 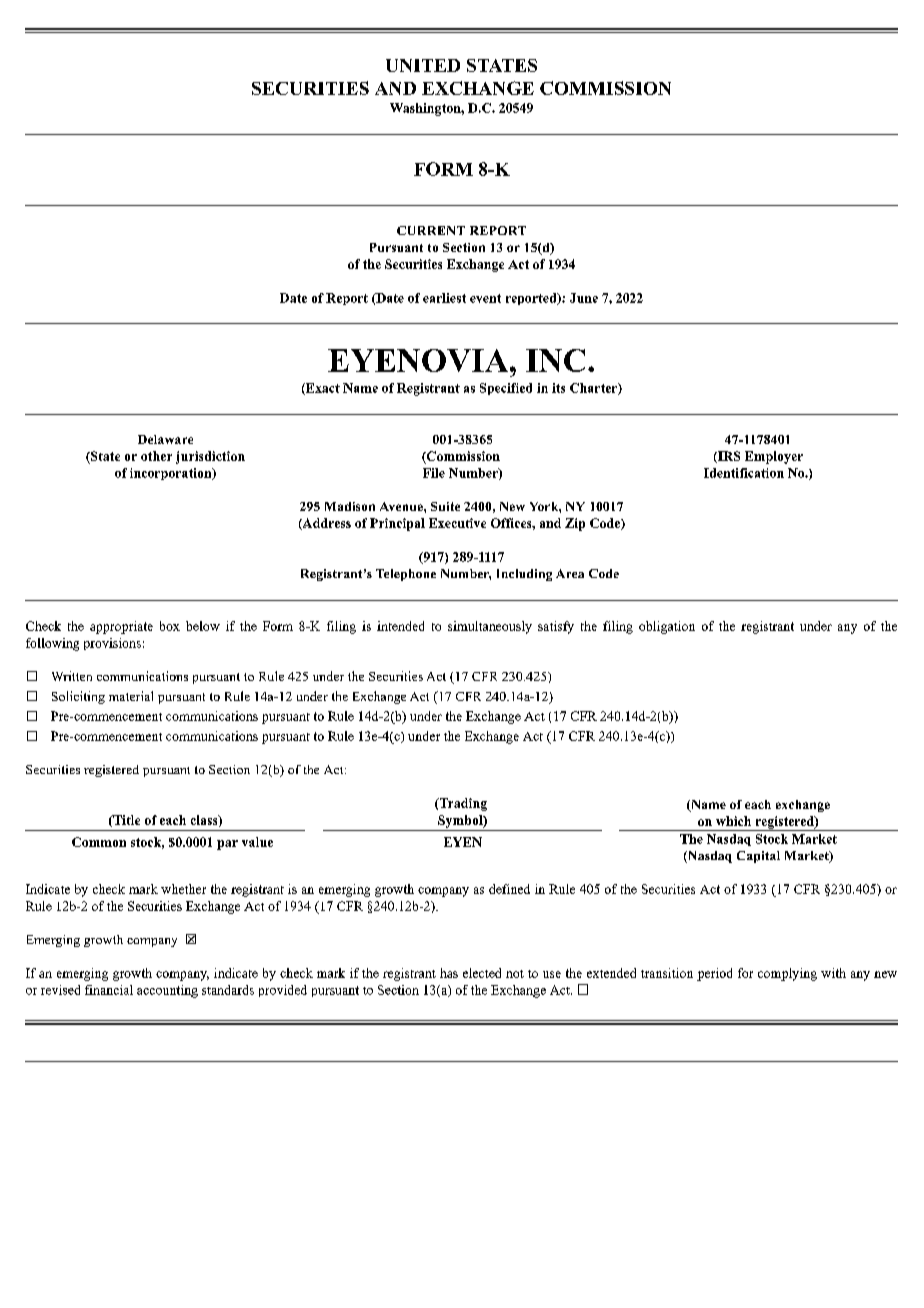 What do you see at coordinates (167, 991) in the screenshot?
I see `accounting` at bounding box center [167, 991].
